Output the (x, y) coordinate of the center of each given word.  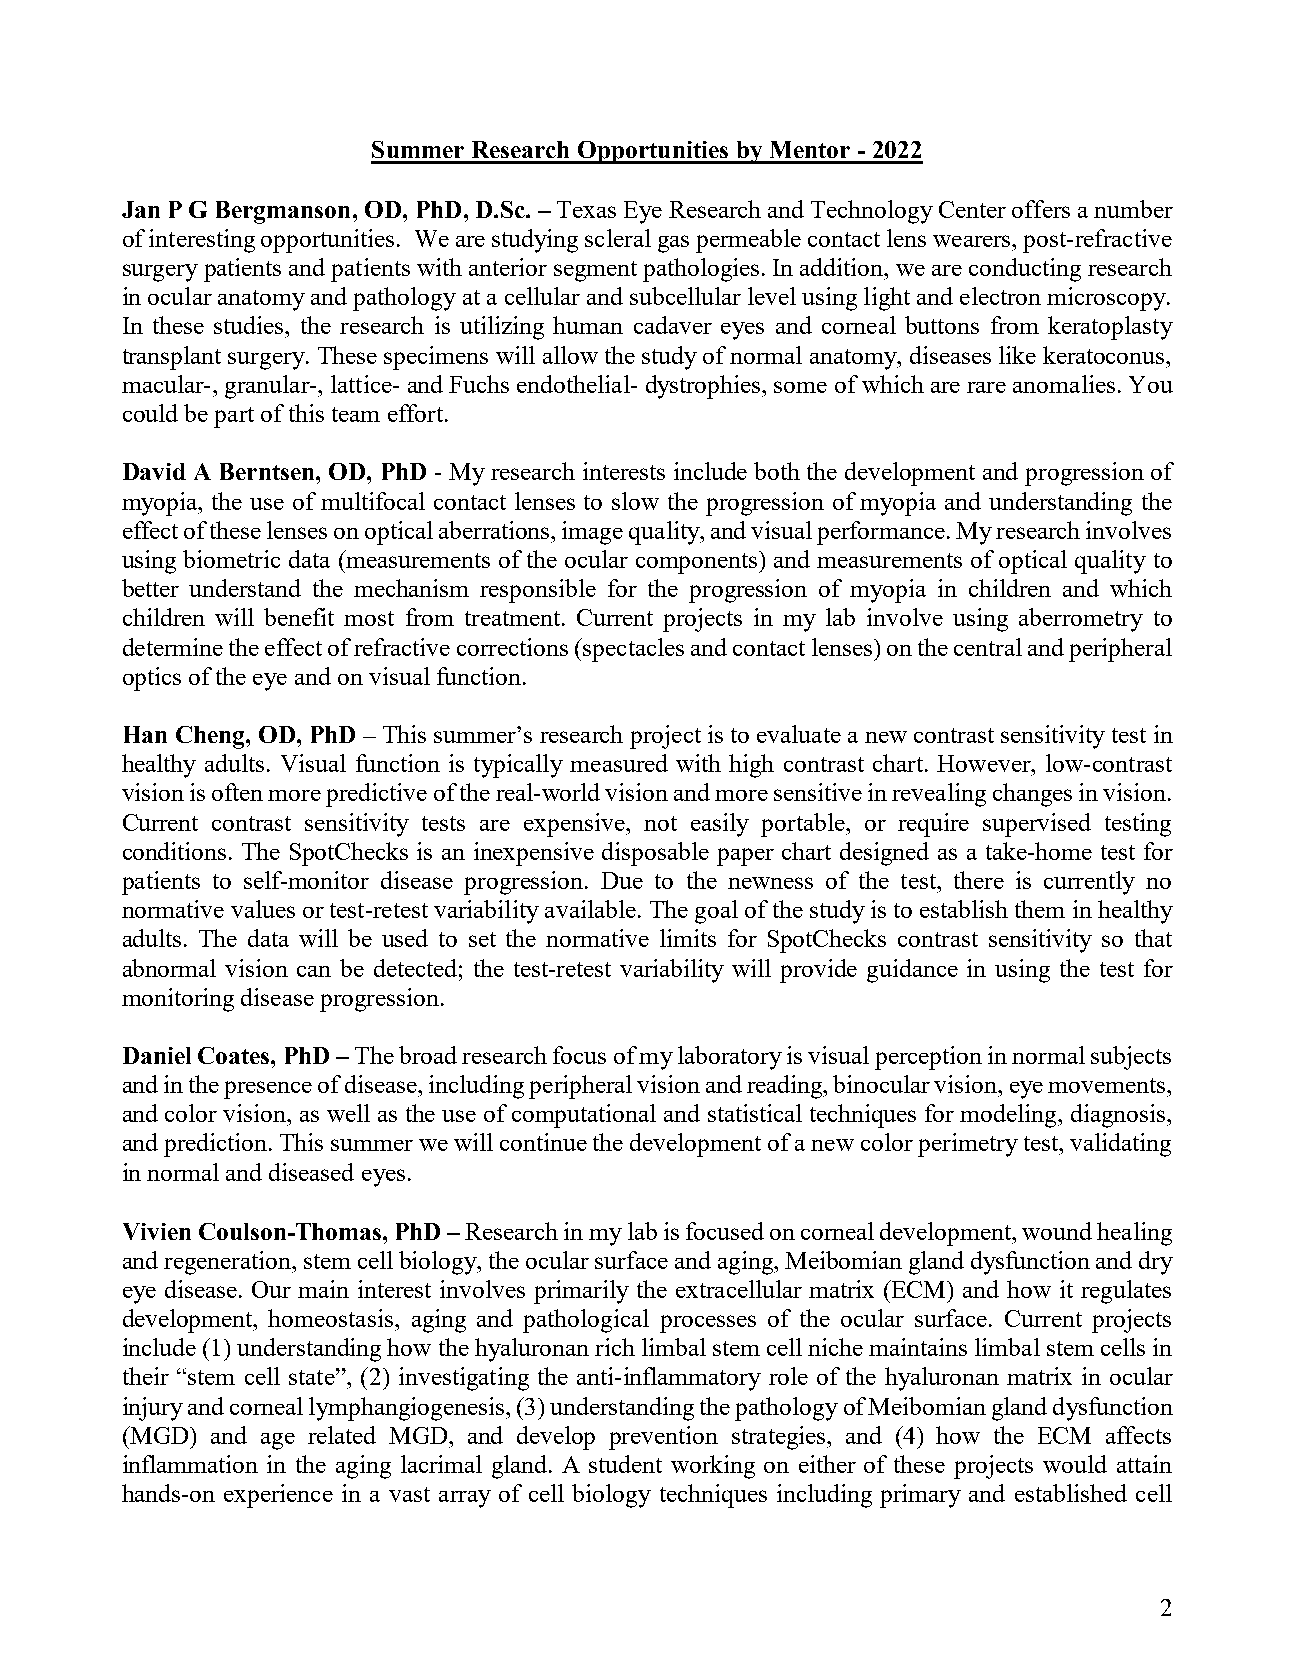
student (625, 1464)
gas (673, 244)
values (263, 909)
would (1075, 1464)
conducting (1025, 270)
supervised (1037, 825)
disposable (655, 854)
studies (250, 325)
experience (278, 1496)
